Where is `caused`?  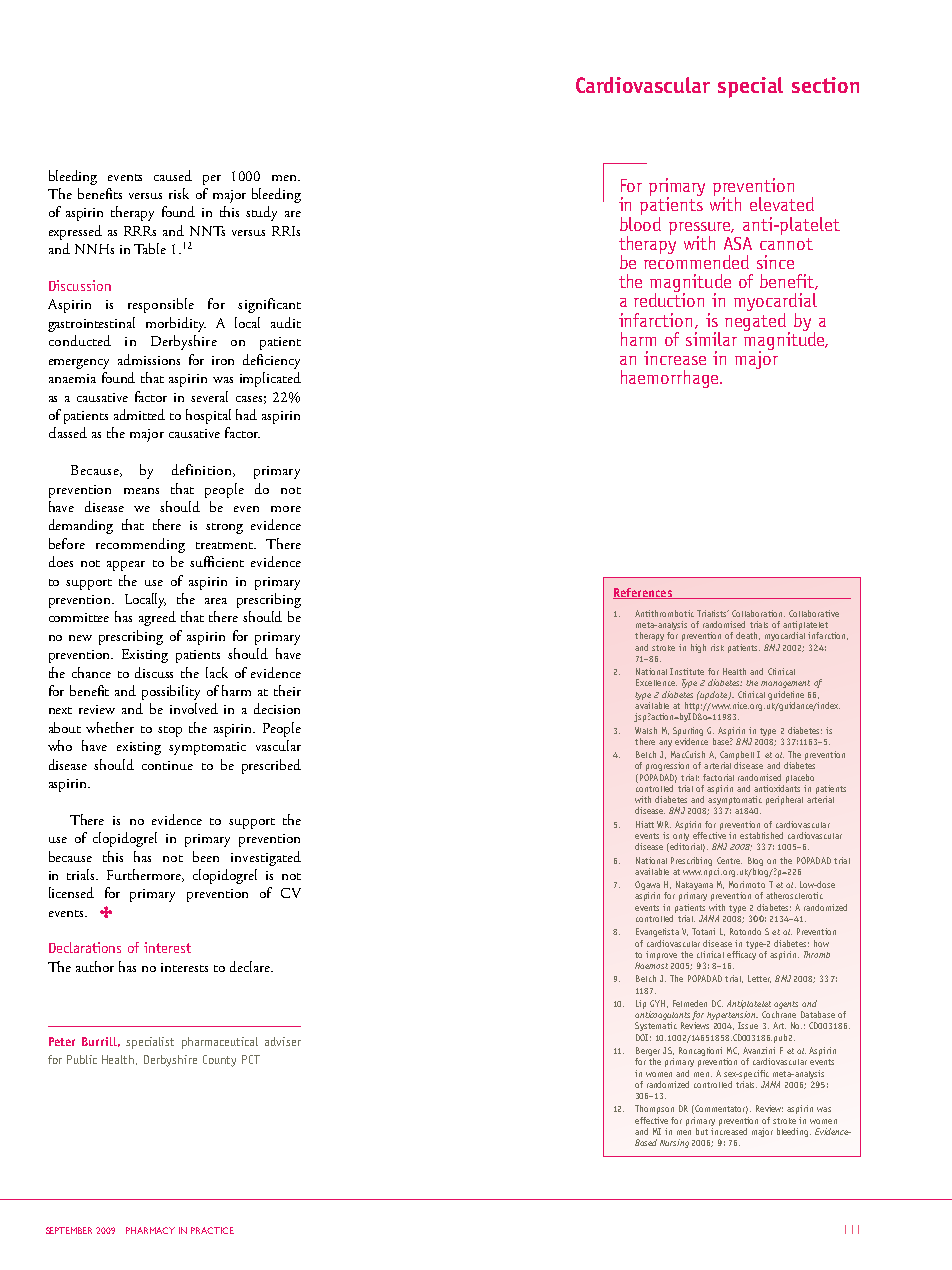 caused is located at coordinates (173, 175).
